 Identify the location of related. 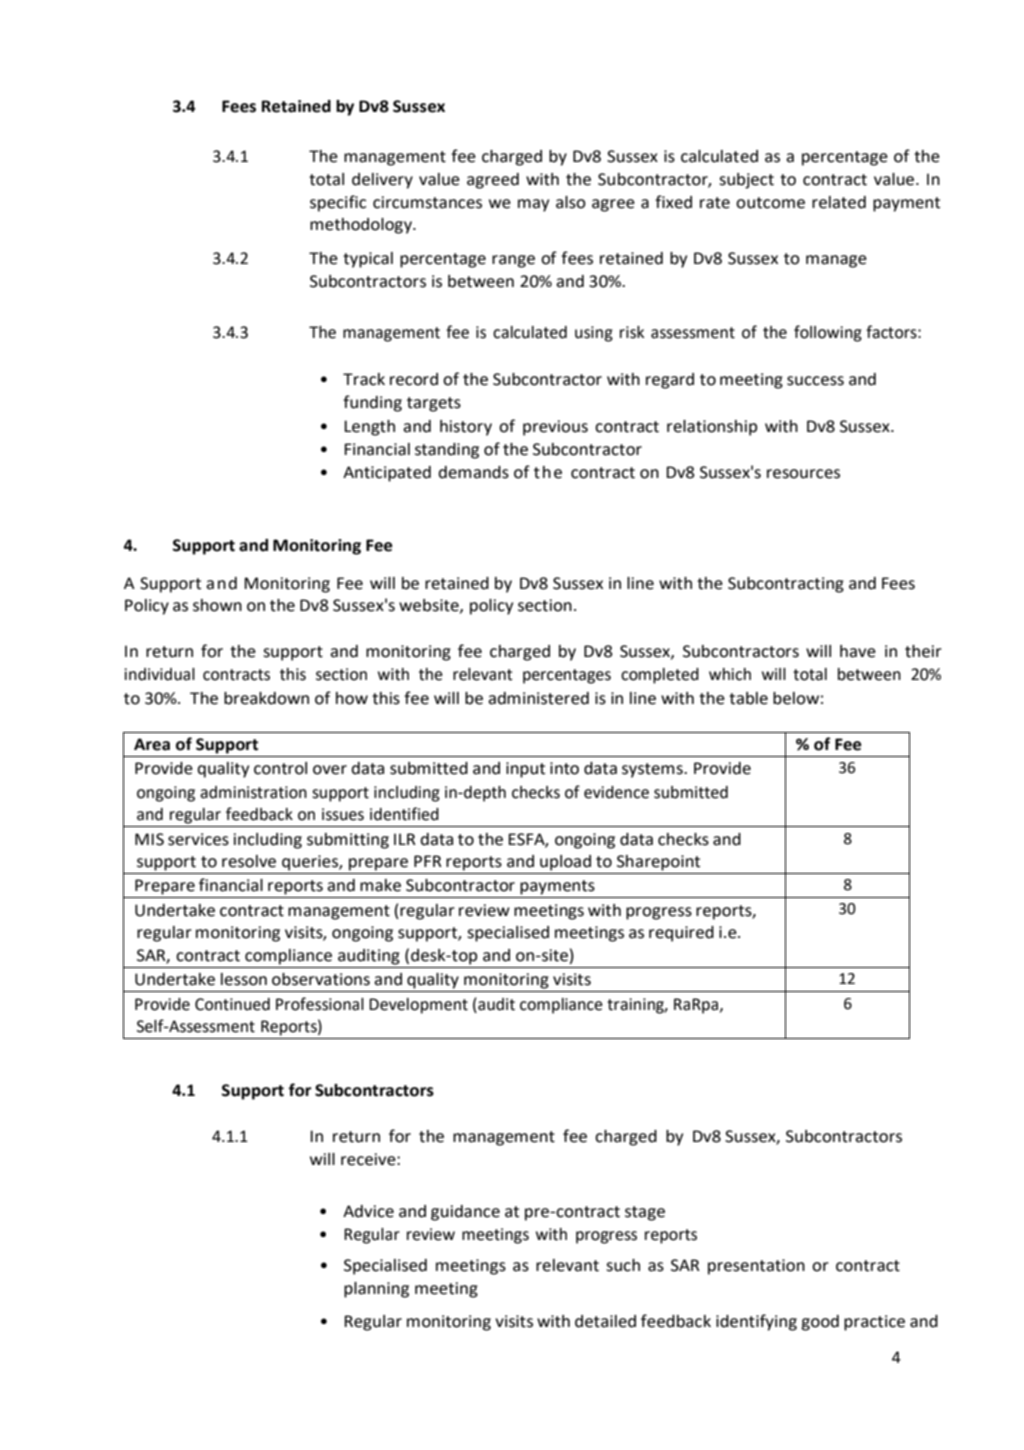
(839, 202).
